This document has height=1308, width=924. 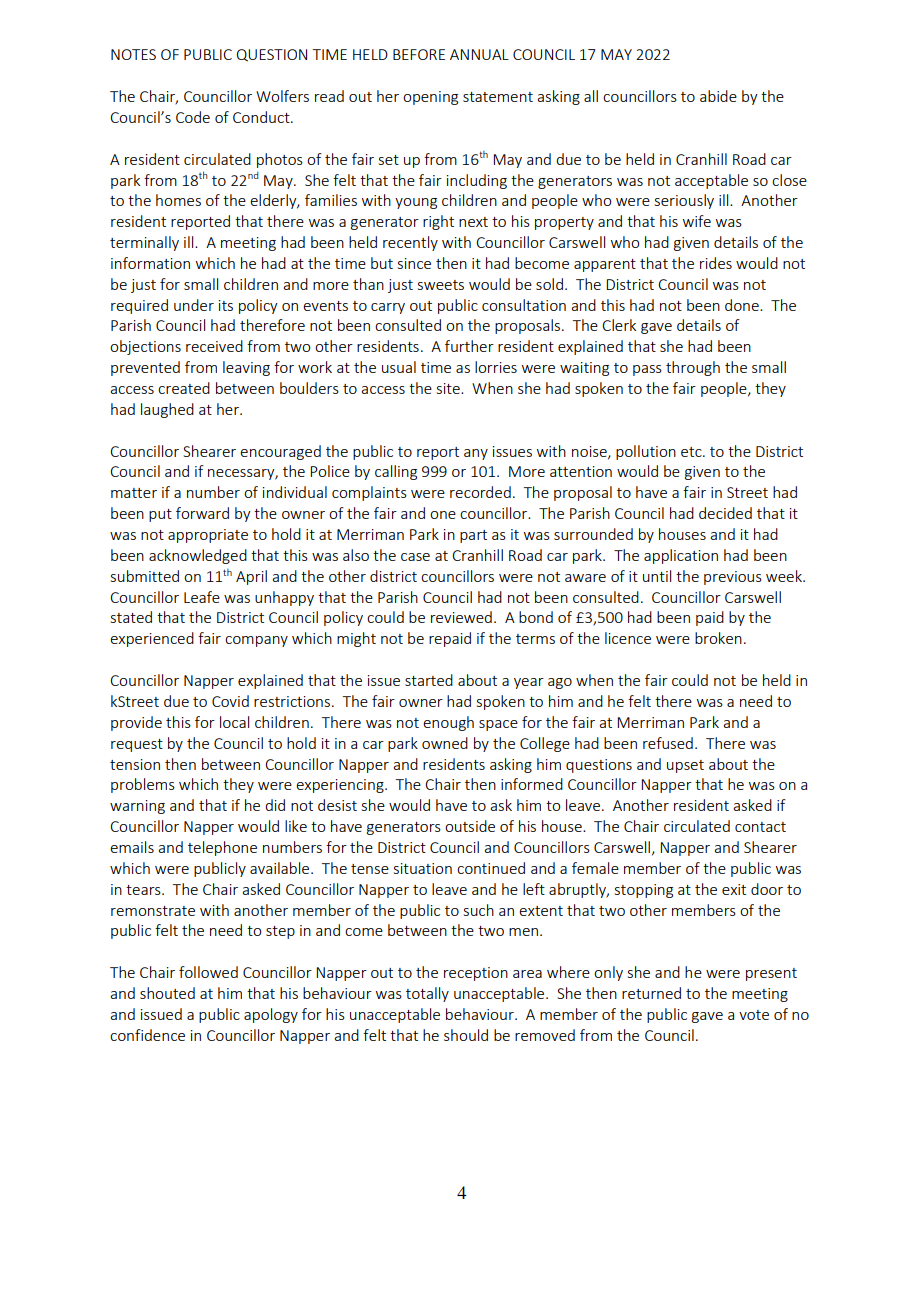 What do you see at coordinates (143, 785) in the document?
I see `problems` at bounding box center [143, 785].
